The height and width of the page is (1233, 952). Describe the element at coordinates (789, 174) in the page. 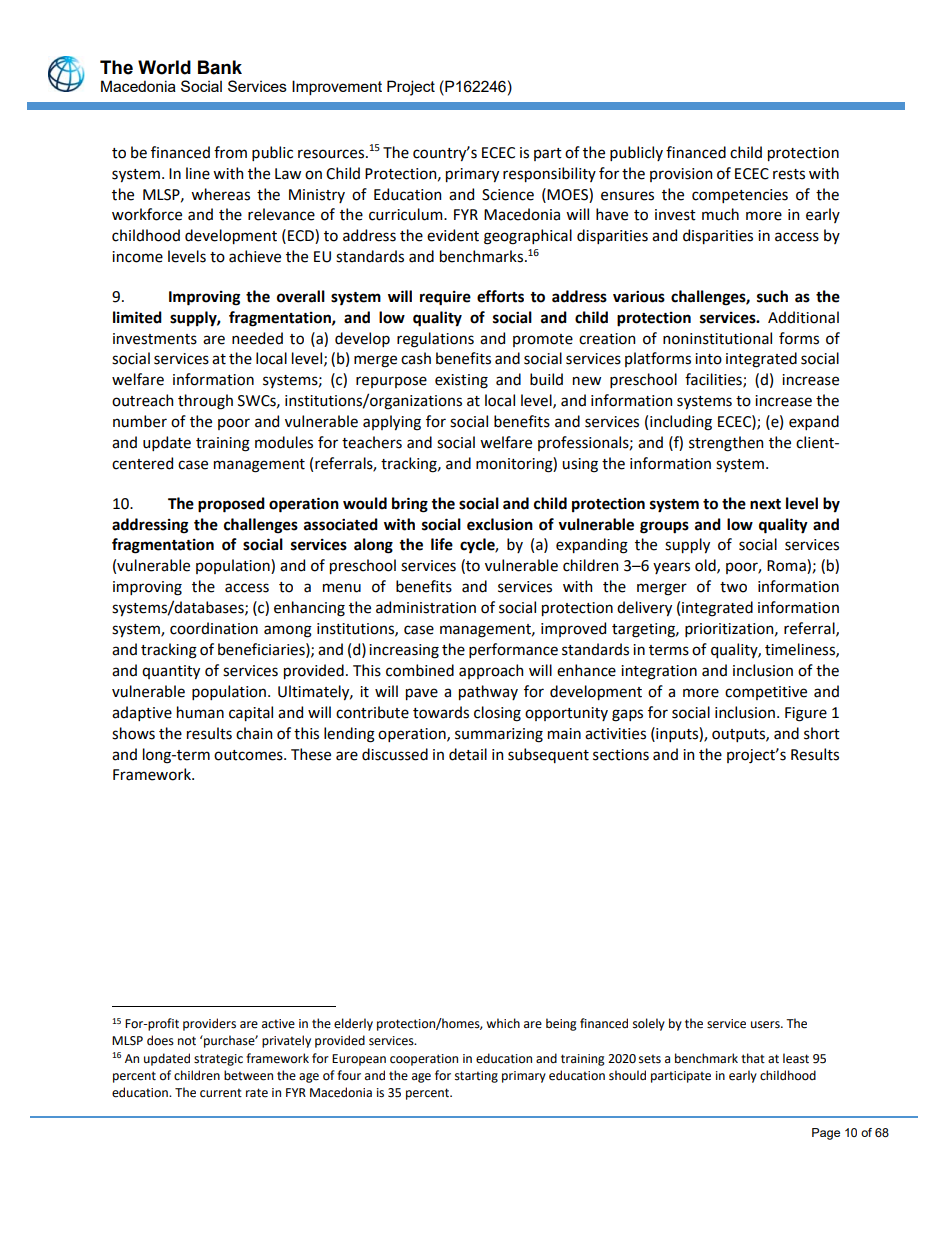

I see `rests` at that location.
